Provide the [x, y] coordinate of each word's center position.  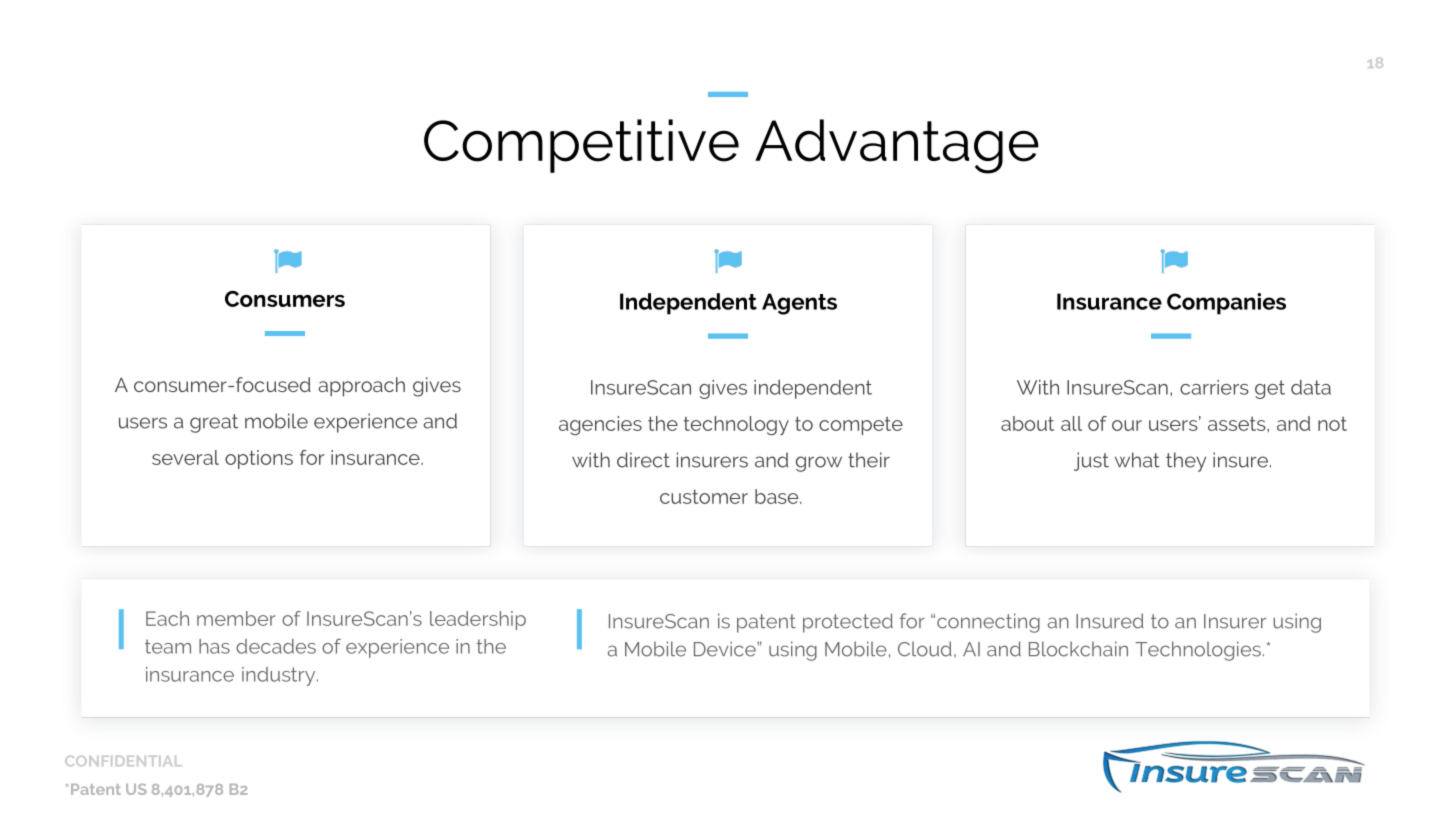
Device [726, 649]
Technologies [1198, 651]
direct [643, 460]
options [259, 459]
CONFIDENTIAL [123, 761]
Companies [1226, 304]
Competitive [581, 146]
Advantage [897, 146]
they [1186, 462]
